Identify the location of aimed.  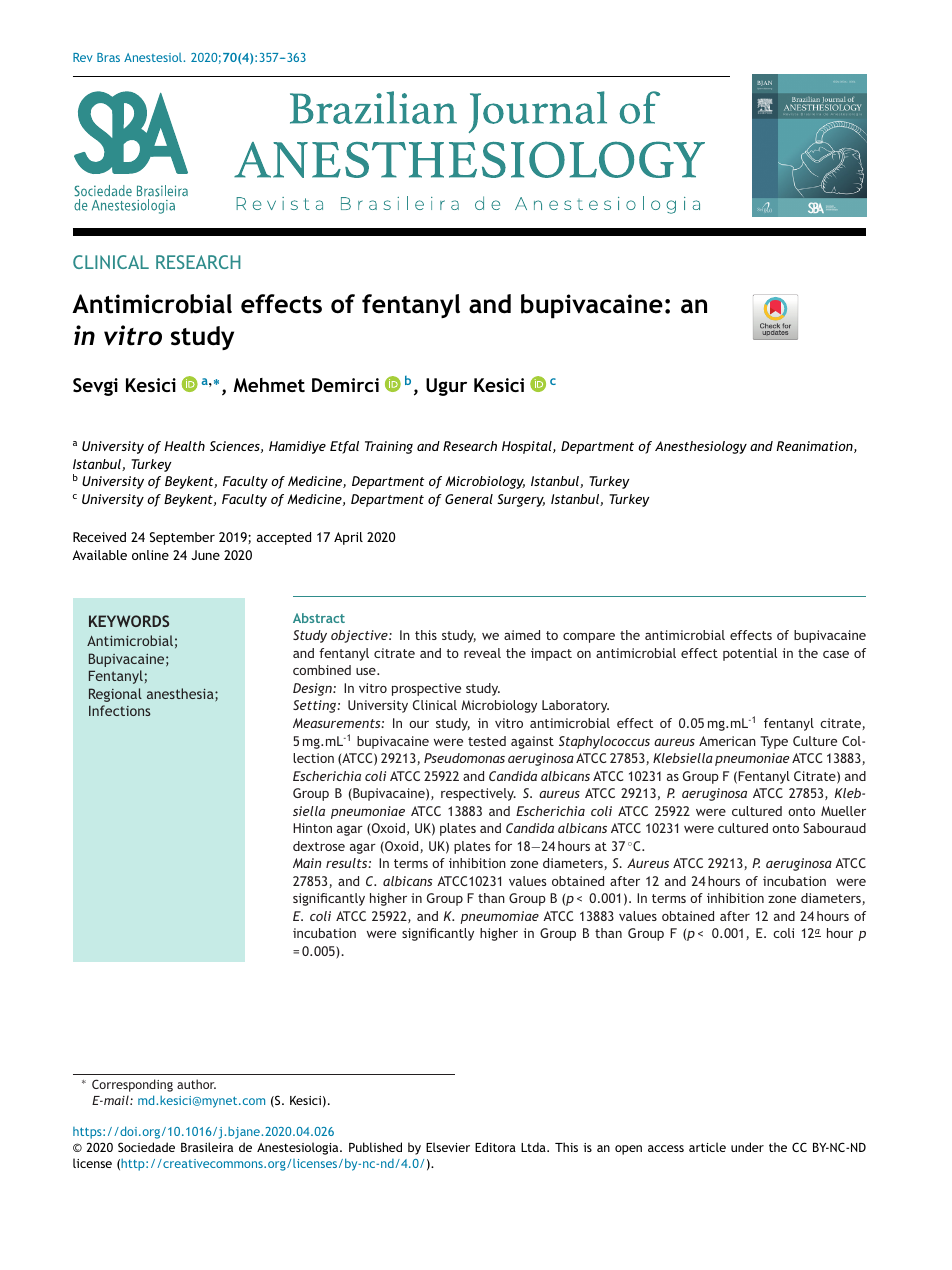
(522, 635).
